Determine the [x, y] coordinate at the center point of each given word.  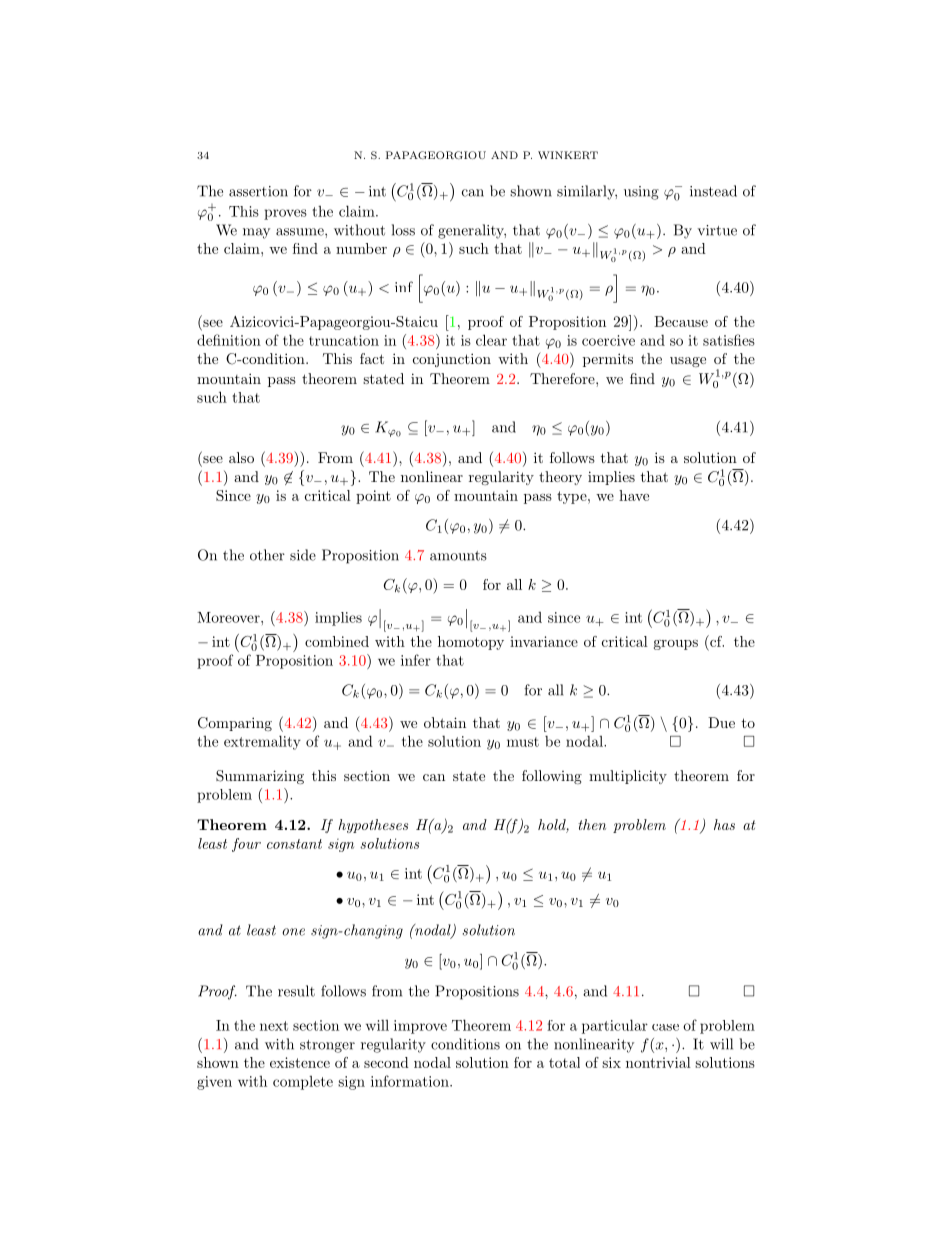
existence [300, 1062]
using [641, 193]
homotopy [471, 643]
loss [403, 230]
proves [285, 214]
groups [676, 645]
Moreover [229, 617]
